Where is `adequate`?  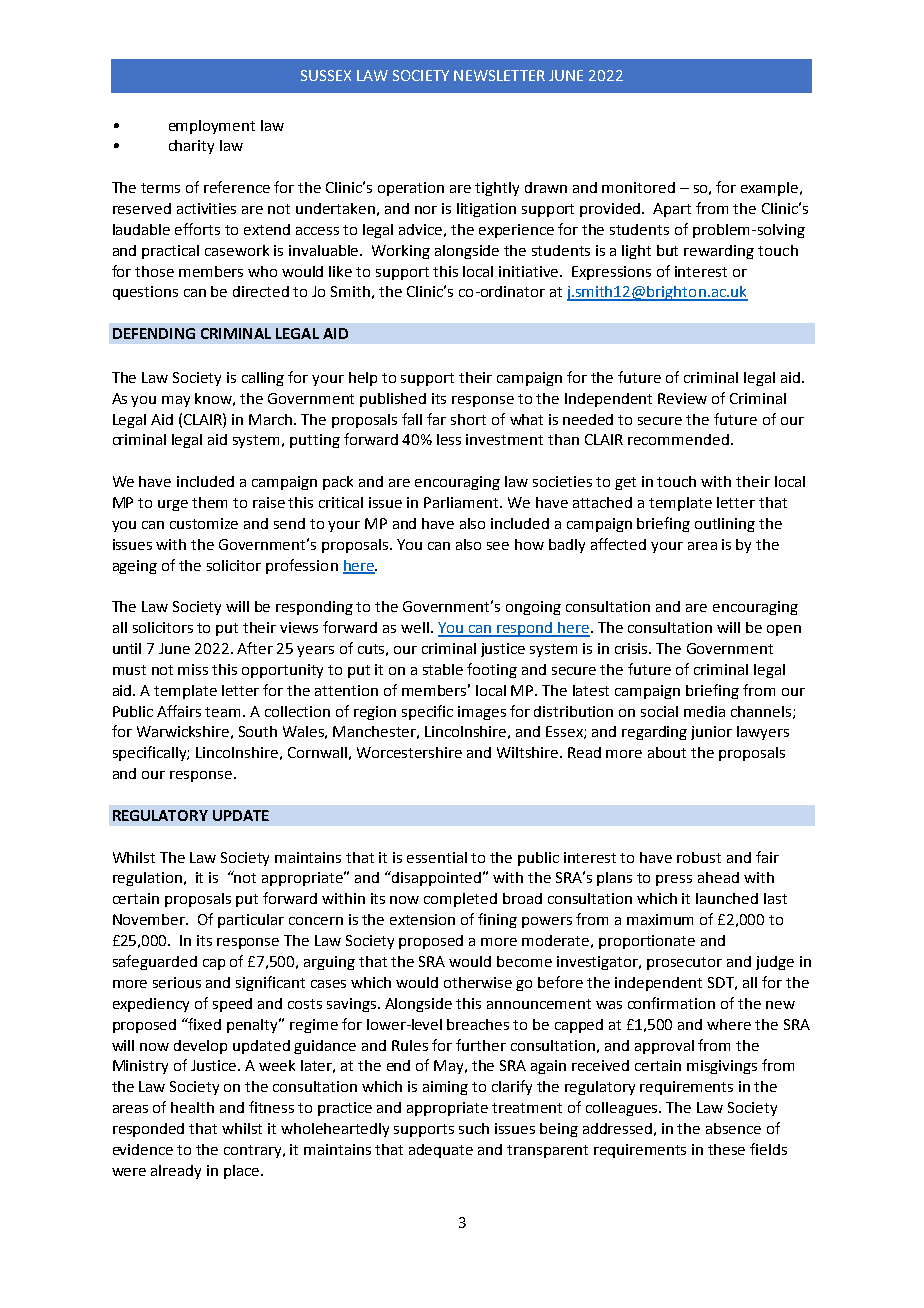 adequate is located at coordinates (441, 1151).
